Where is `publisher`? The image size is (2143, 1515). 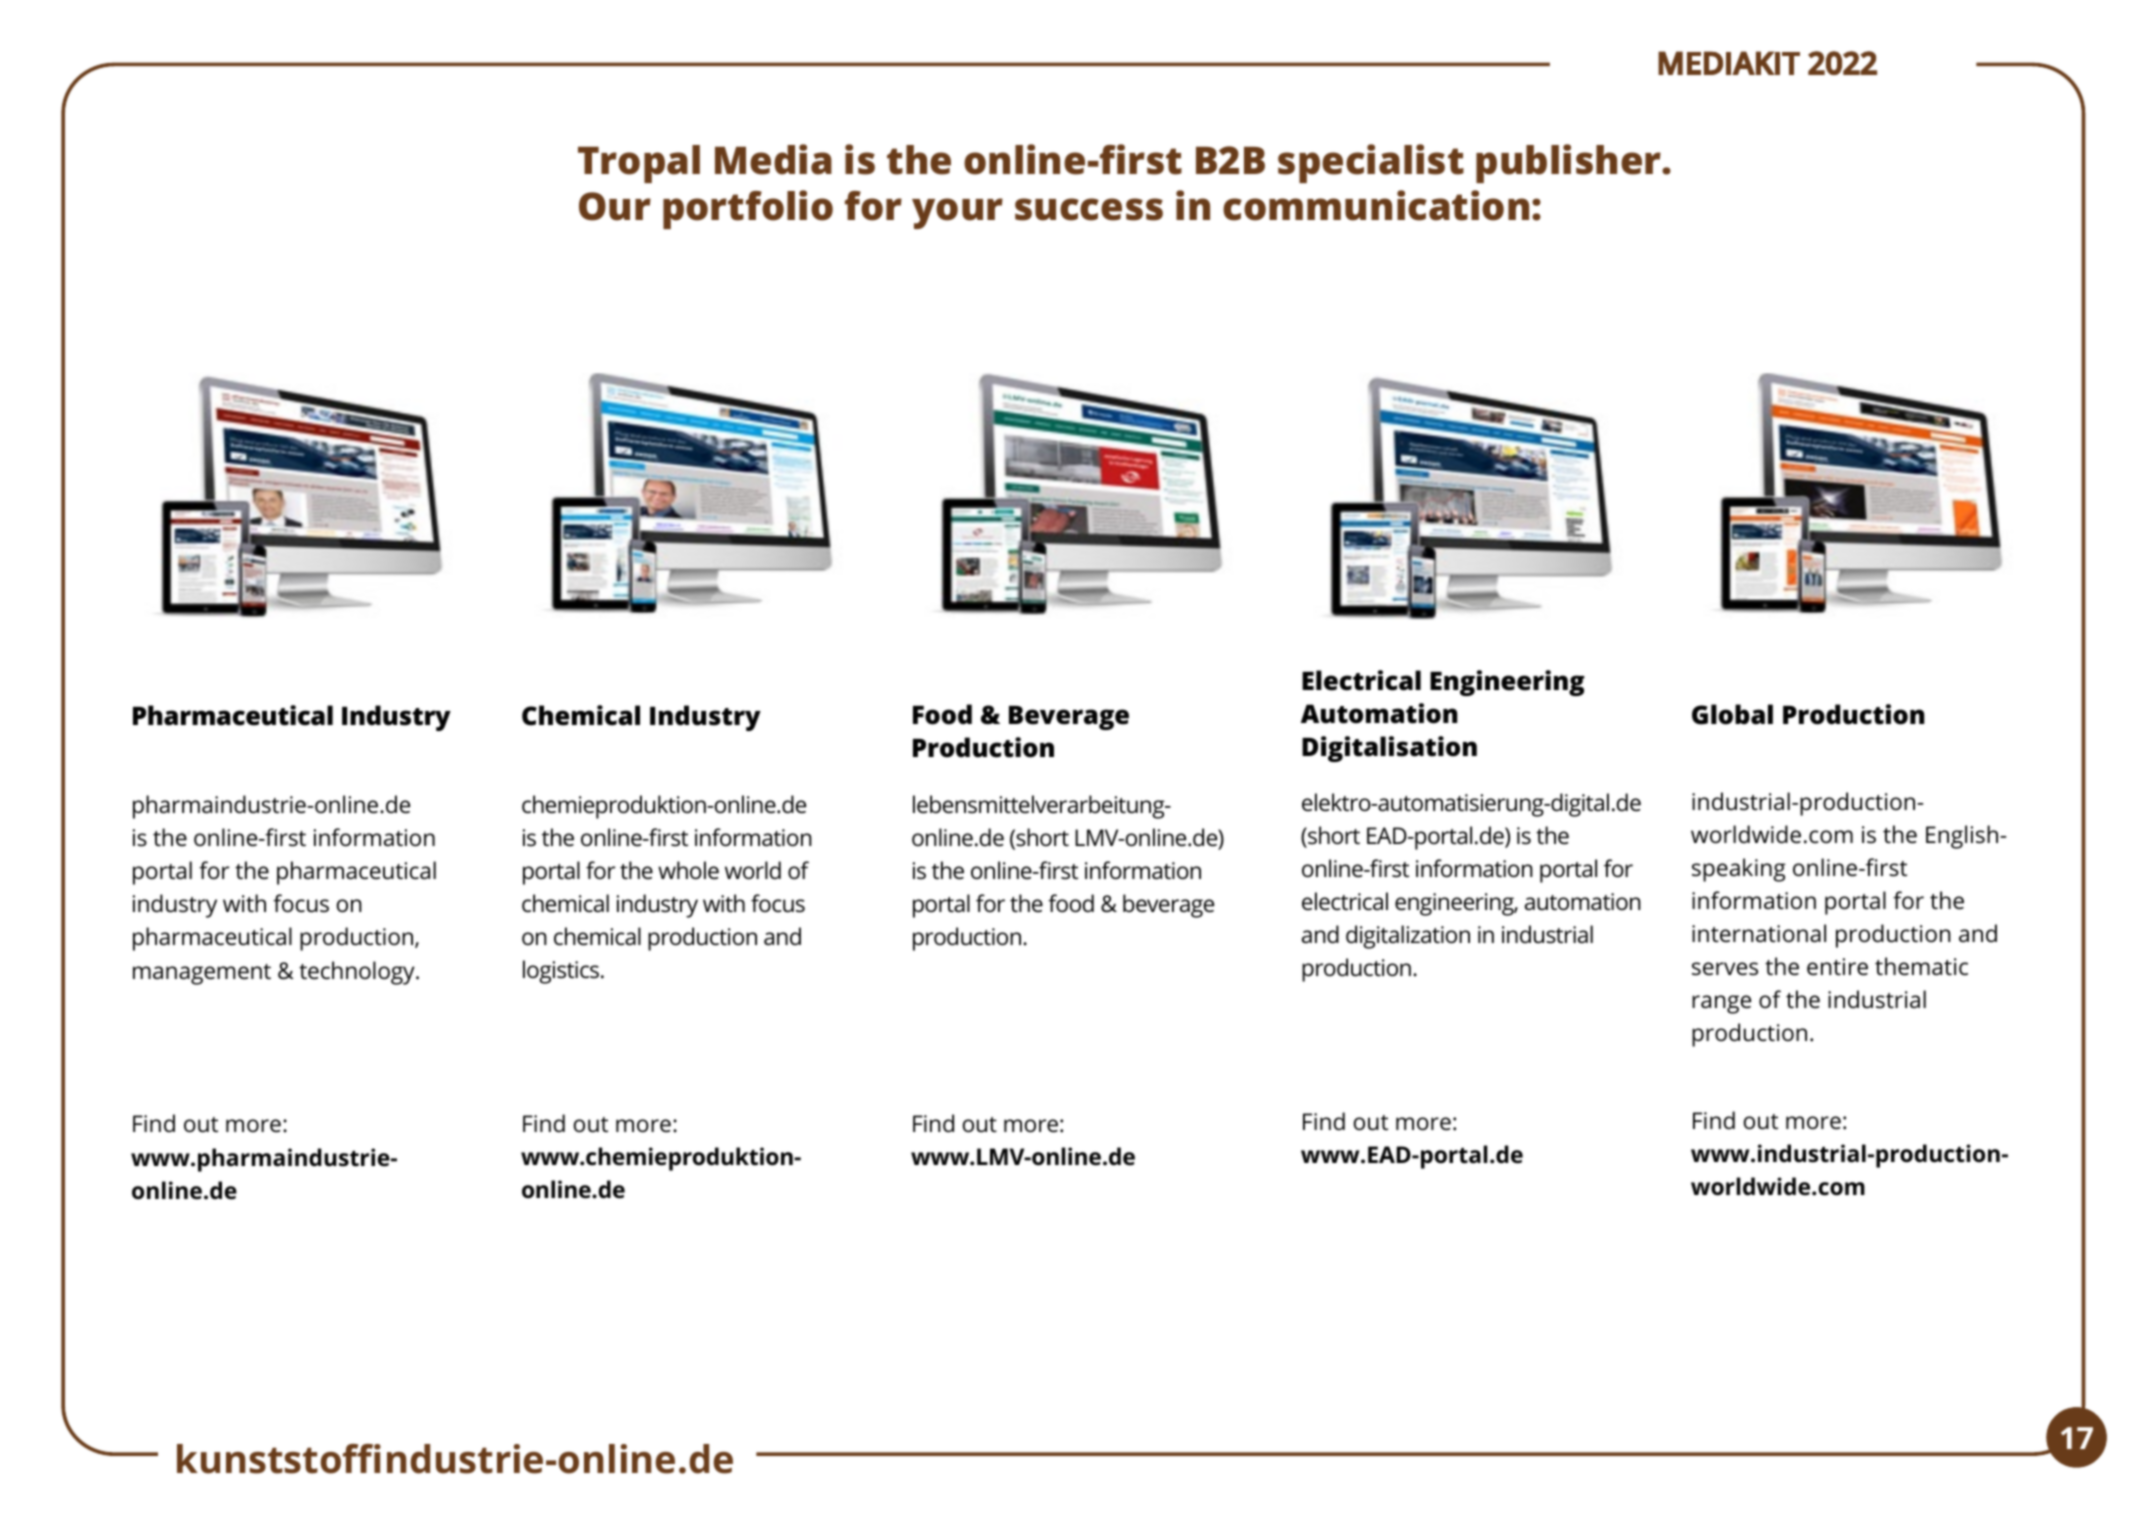
publisher is located at coordinates (1570, 163).
